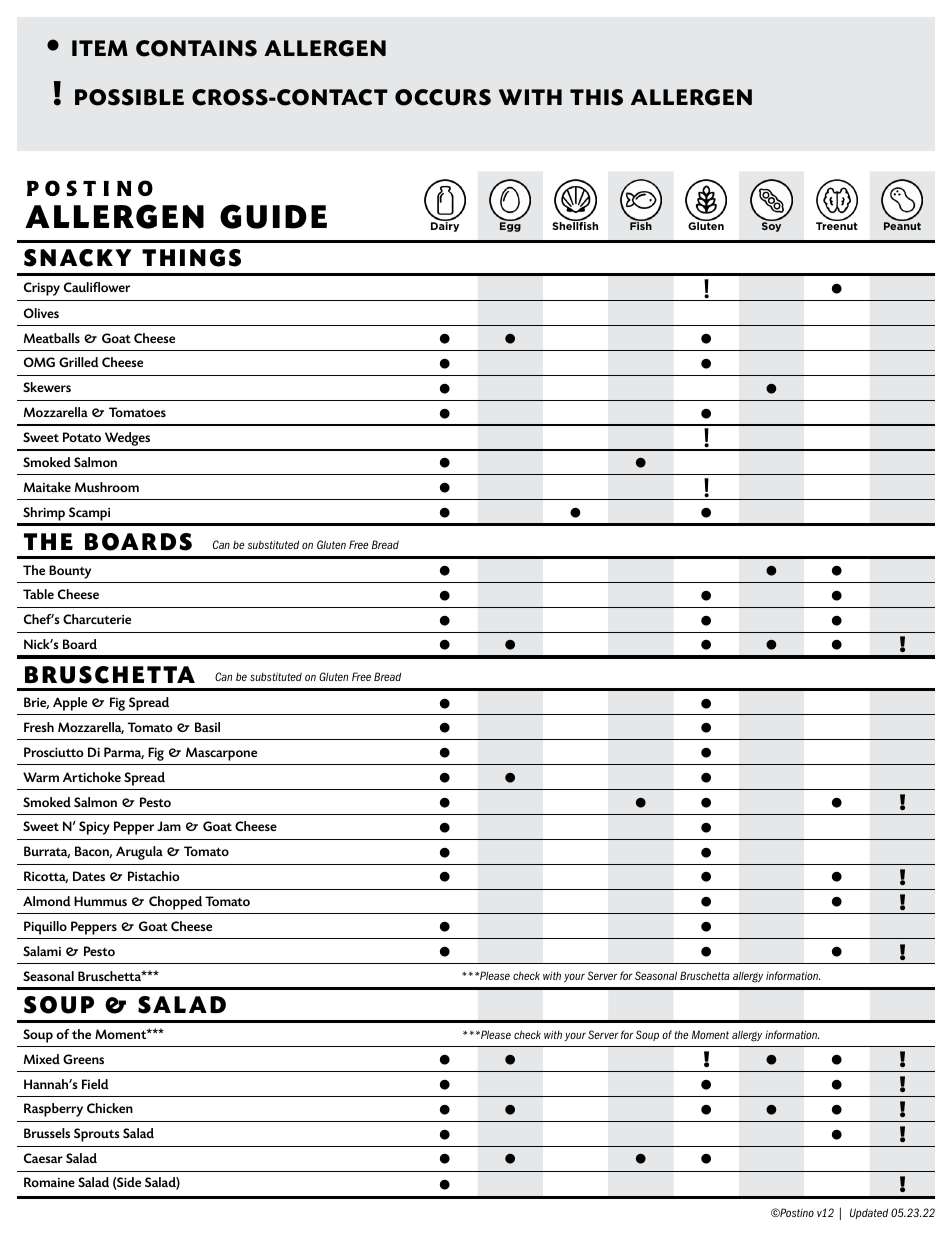 Image resolution: width=952 pixels, height=1233 pixels. Describe the element at coordinates (97, 619) in the screenshot. I see `Charcuterie` at that location.
